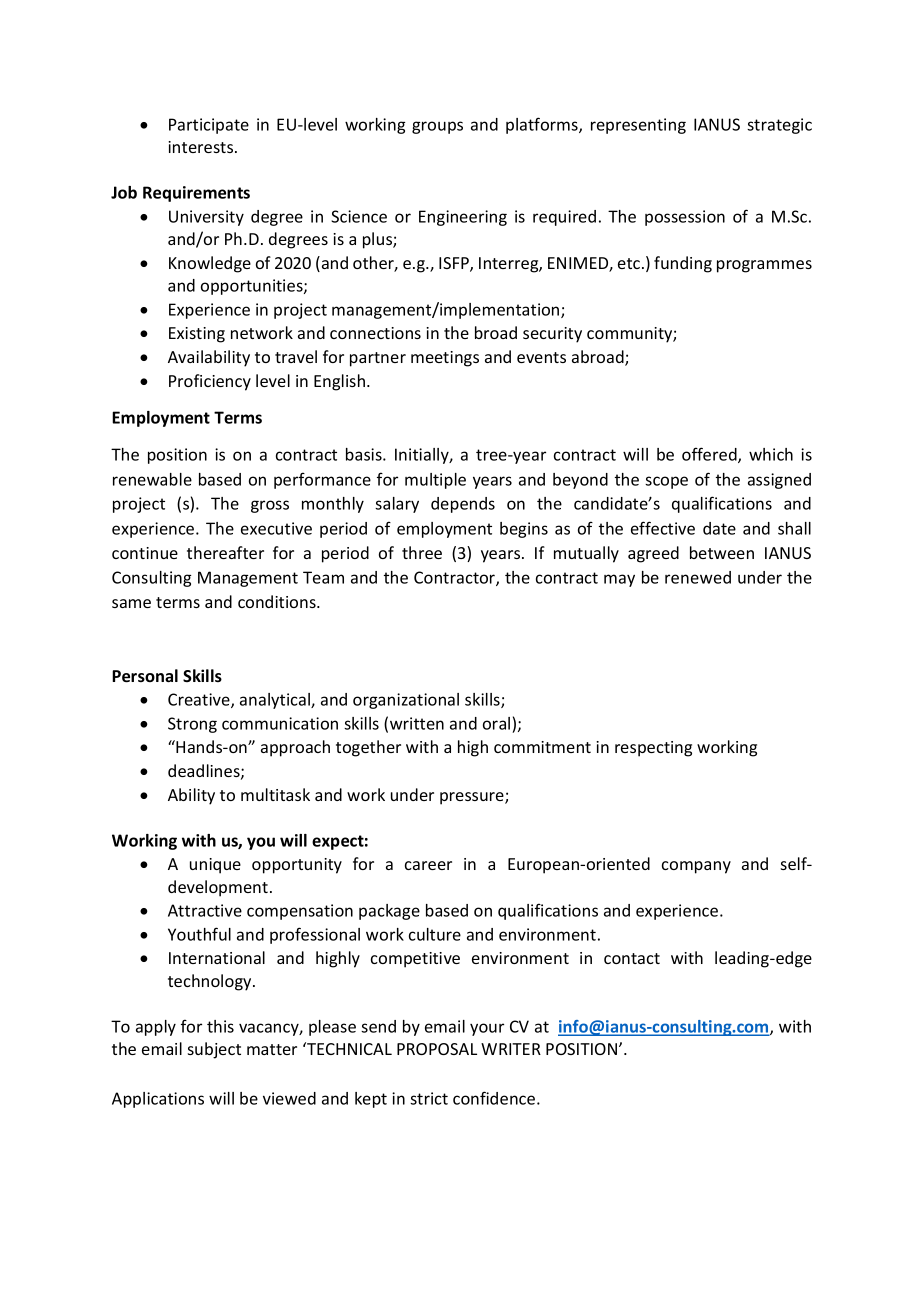 This screenshot has width=924, height=1308. What do you see at coordinates (152, 479) in the screenshot?
I see `renewable` at bounding box center [152, 479].
